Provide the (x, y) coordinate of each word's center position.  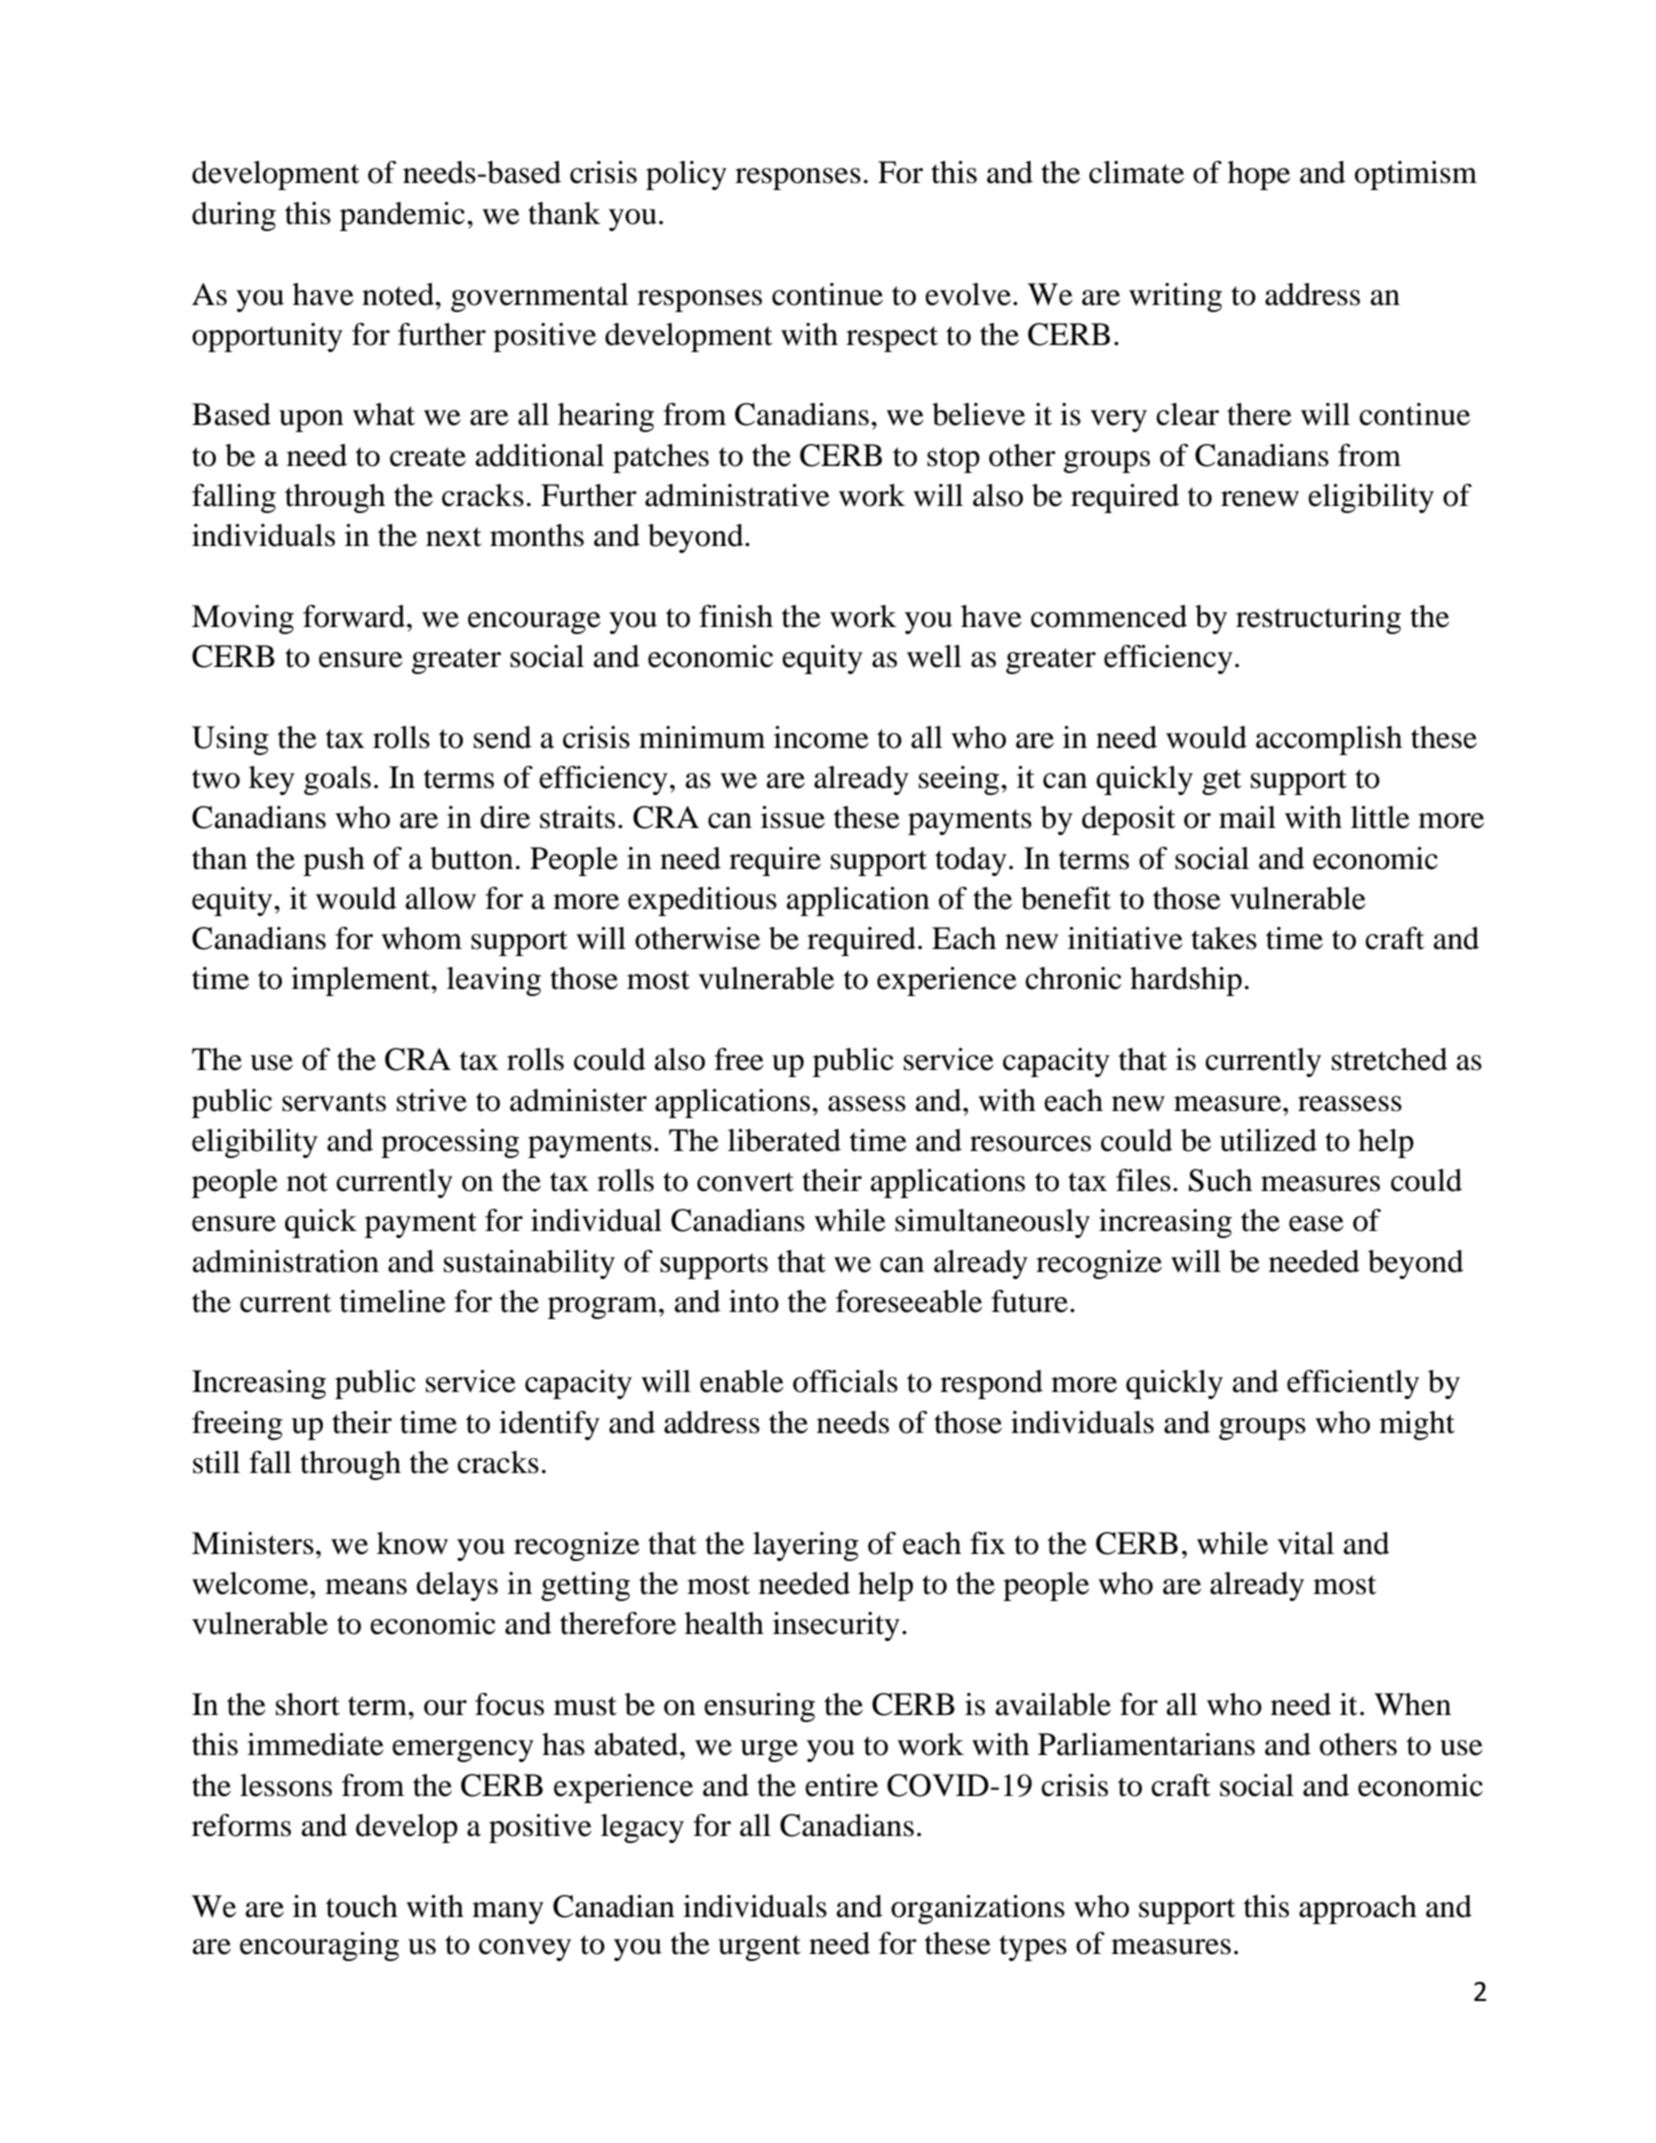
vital (1305, 1543)
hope (1259, 175)
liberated (784, 1140)
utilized (1268, 1140)
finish (736, 616)
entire (841, 1785)
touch (362, 1906)
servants (334, 1102)
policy (686, 175)
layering (806, 1546)
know (412, 1543)
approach (1358, 1909)
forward (355, 616)
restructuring (1318, 619)
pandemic (404, 216)
